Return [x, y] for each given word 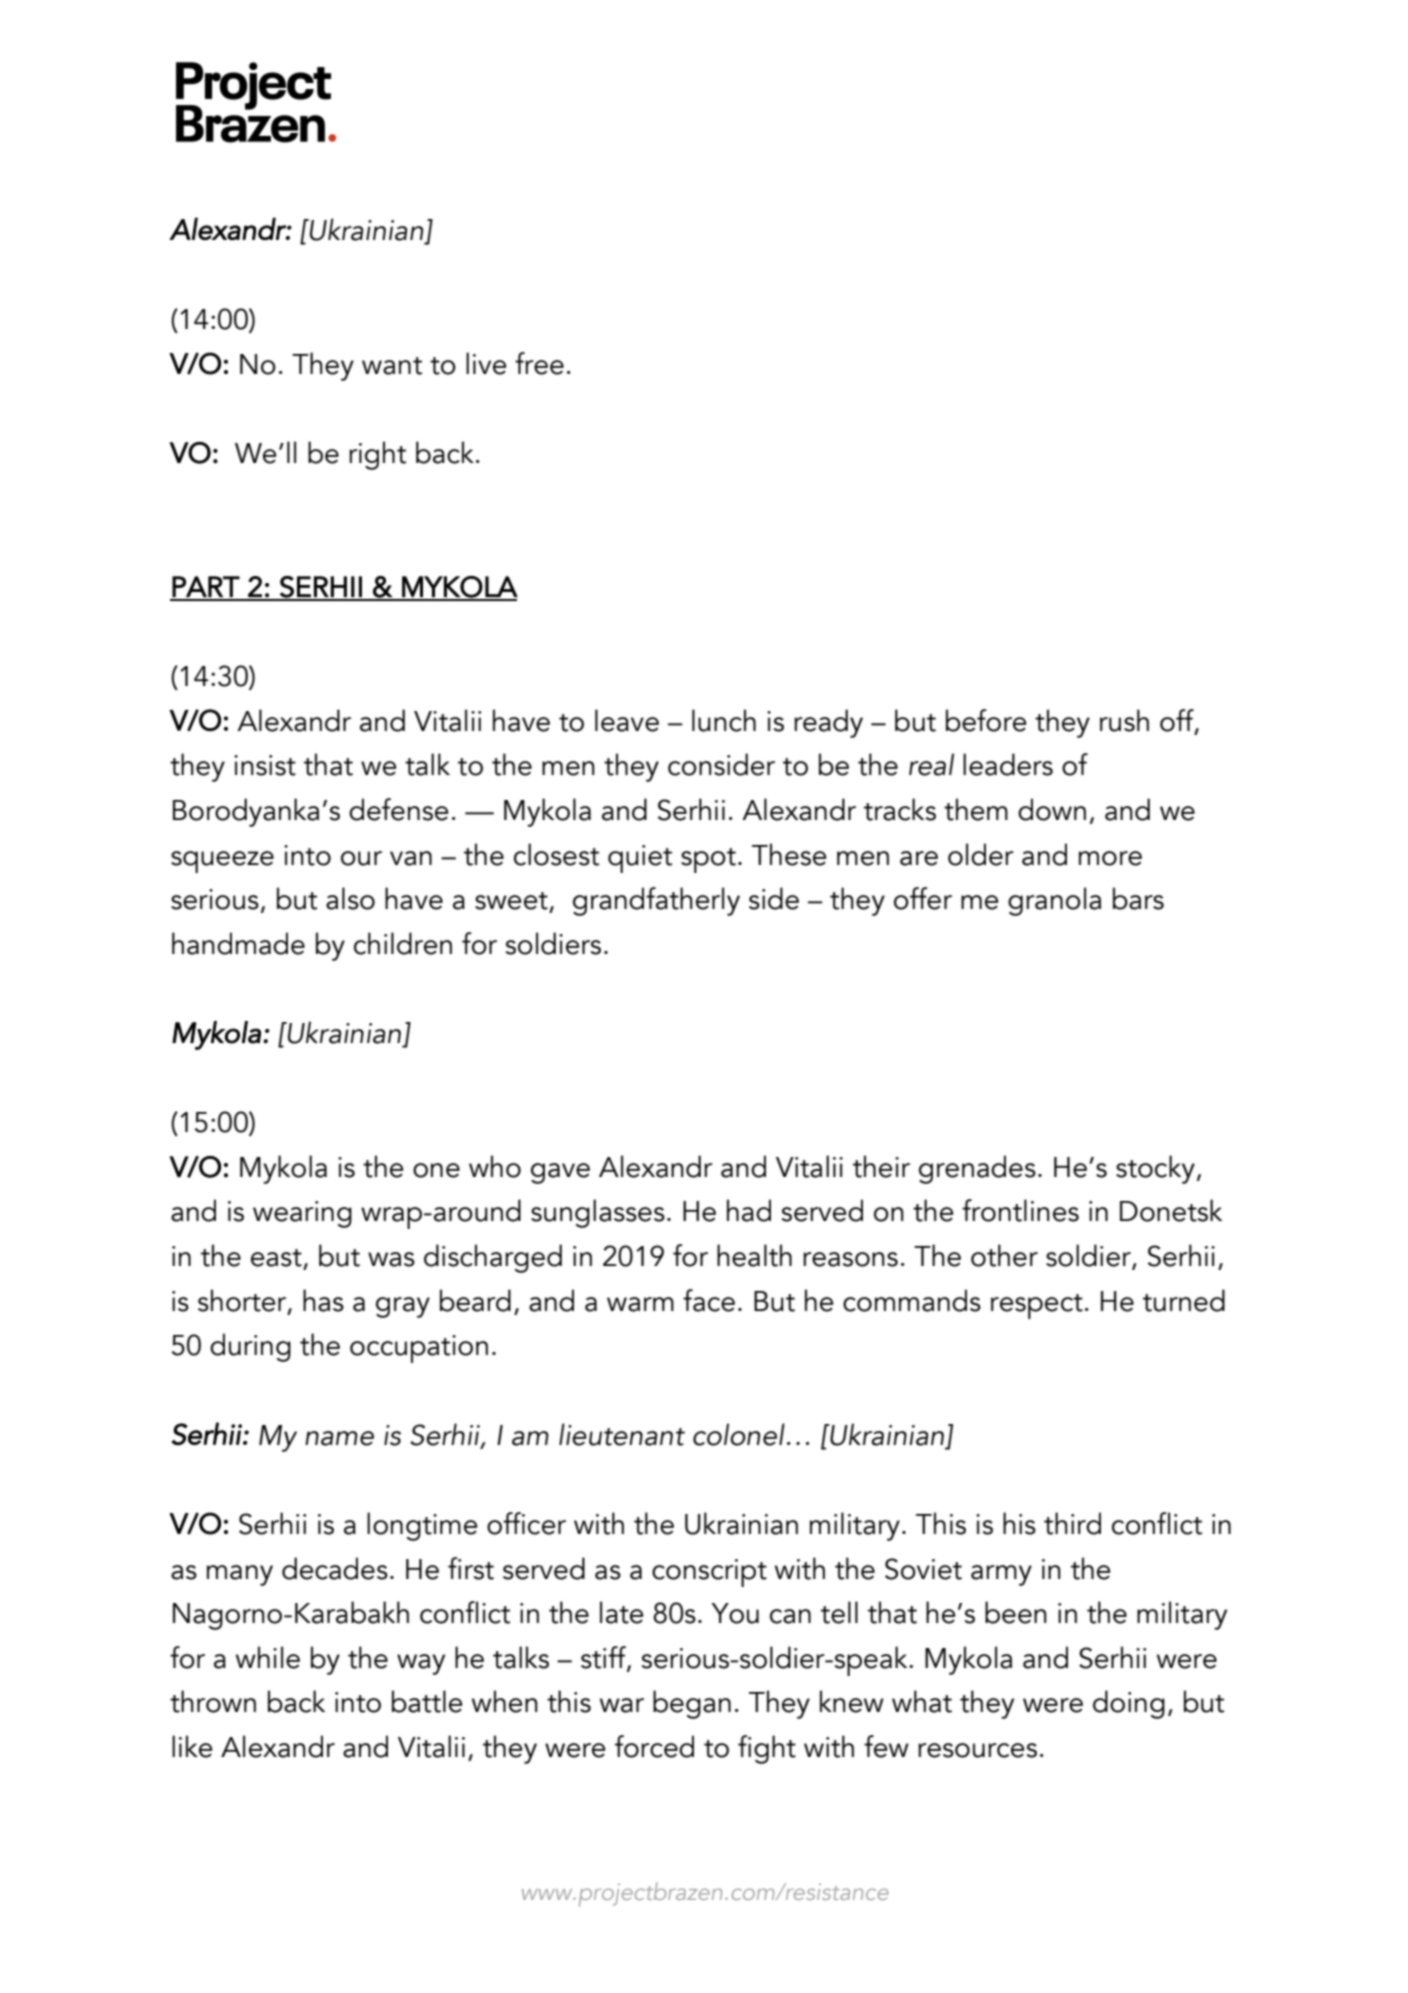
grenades [977, 1169]
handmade [238, 943]
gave [560, 1173]
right [377, 455]
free [539, 363]
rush [1124, 720]
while [268, 1657]
